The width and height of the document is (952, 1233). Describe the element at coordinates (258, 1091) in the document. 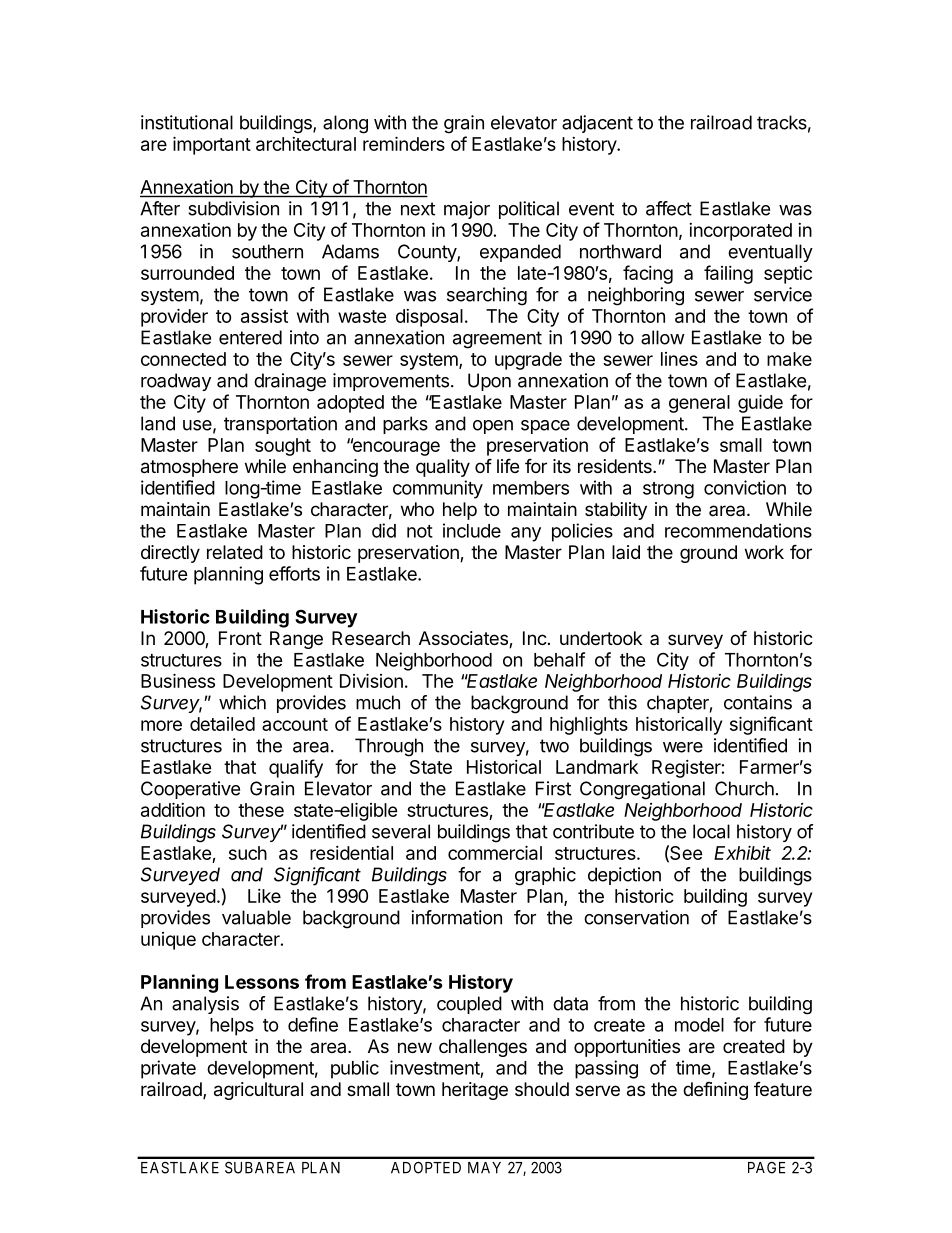

I see `agricultural` at that location.
